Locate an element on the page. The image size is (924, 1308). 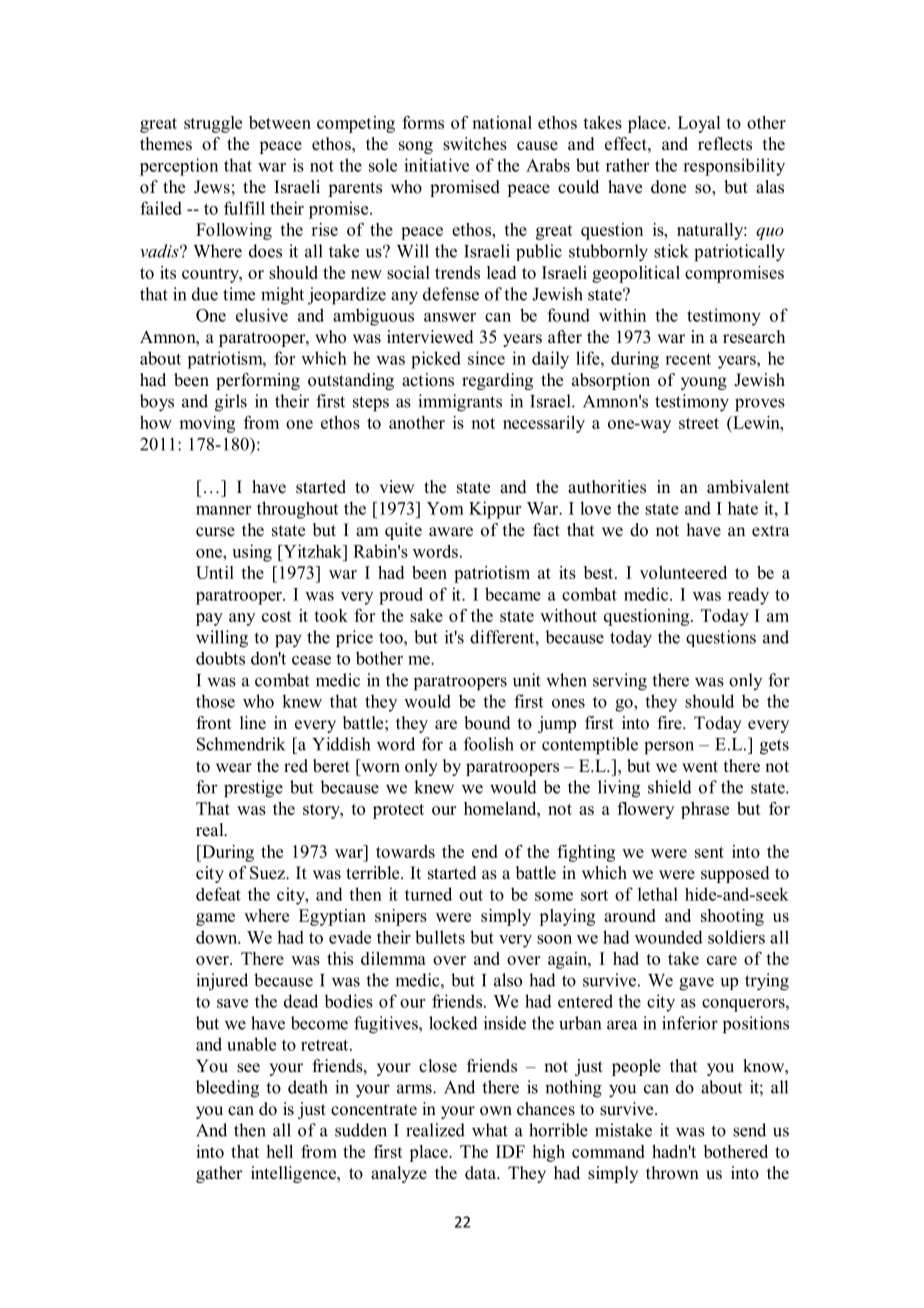
turned is located at coordinates (428, 894).
